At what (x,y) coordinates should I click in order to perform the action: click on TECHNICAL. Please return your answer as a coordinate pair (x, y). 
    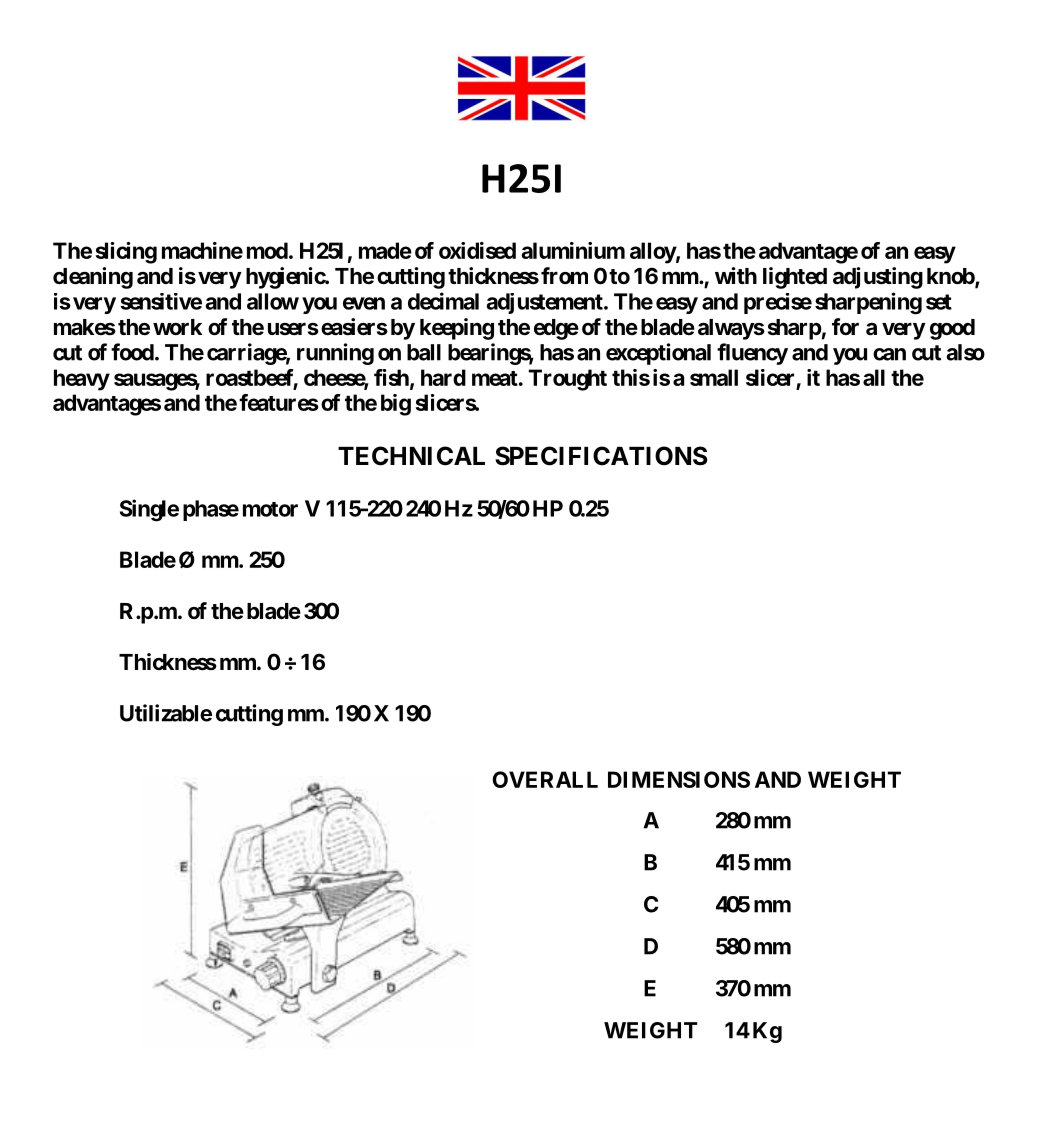
    Looking at the image, I should click on (411, 456).
